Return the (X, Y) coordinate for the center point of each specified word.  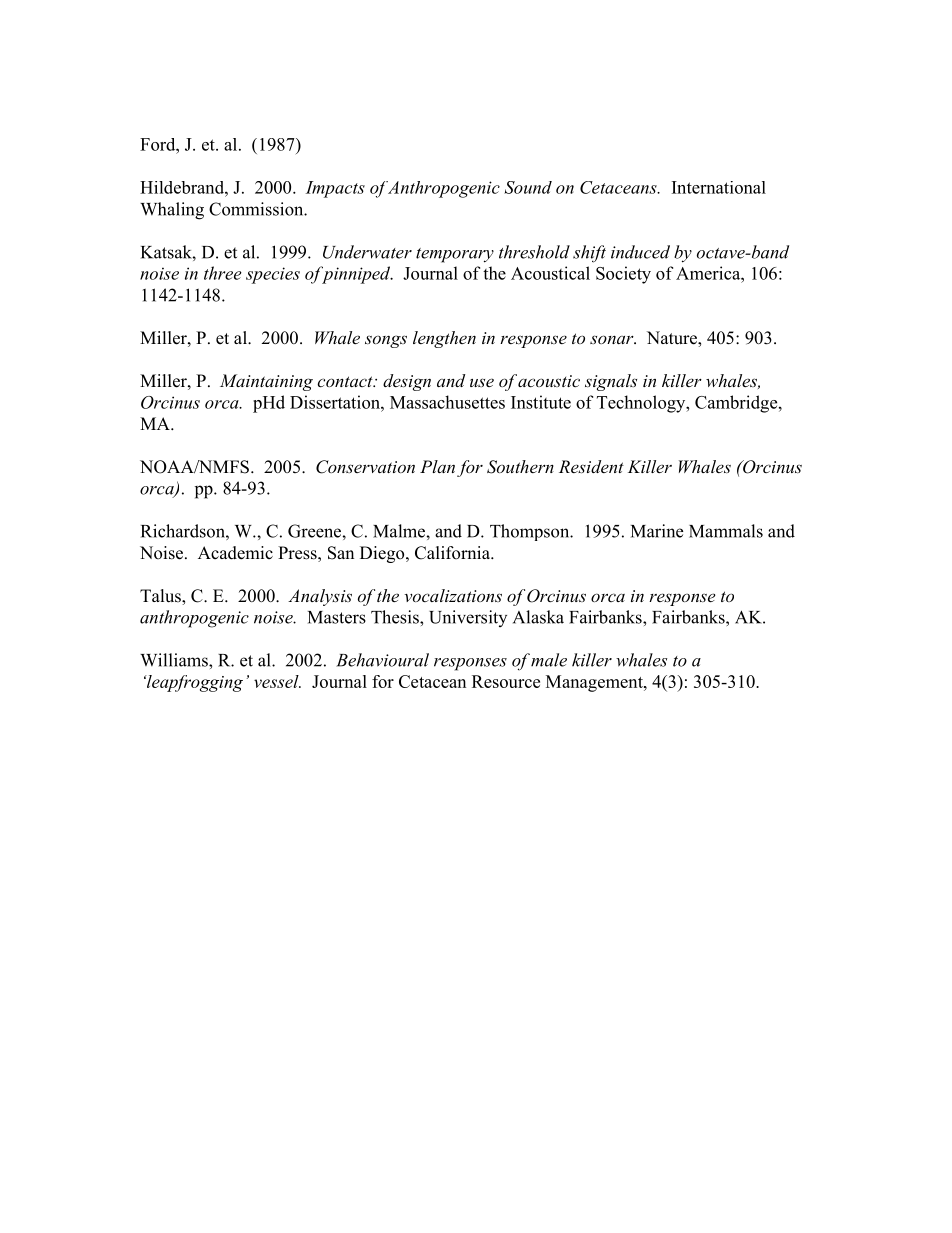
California (453, 553)
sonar (613, 339)
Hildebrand (183, 187)
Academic (235, 553)
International (719, 187)
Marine (657, 531)
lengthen (444, 339)
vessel (277, 681)
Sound (528, 187)
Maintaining (266, 382)
